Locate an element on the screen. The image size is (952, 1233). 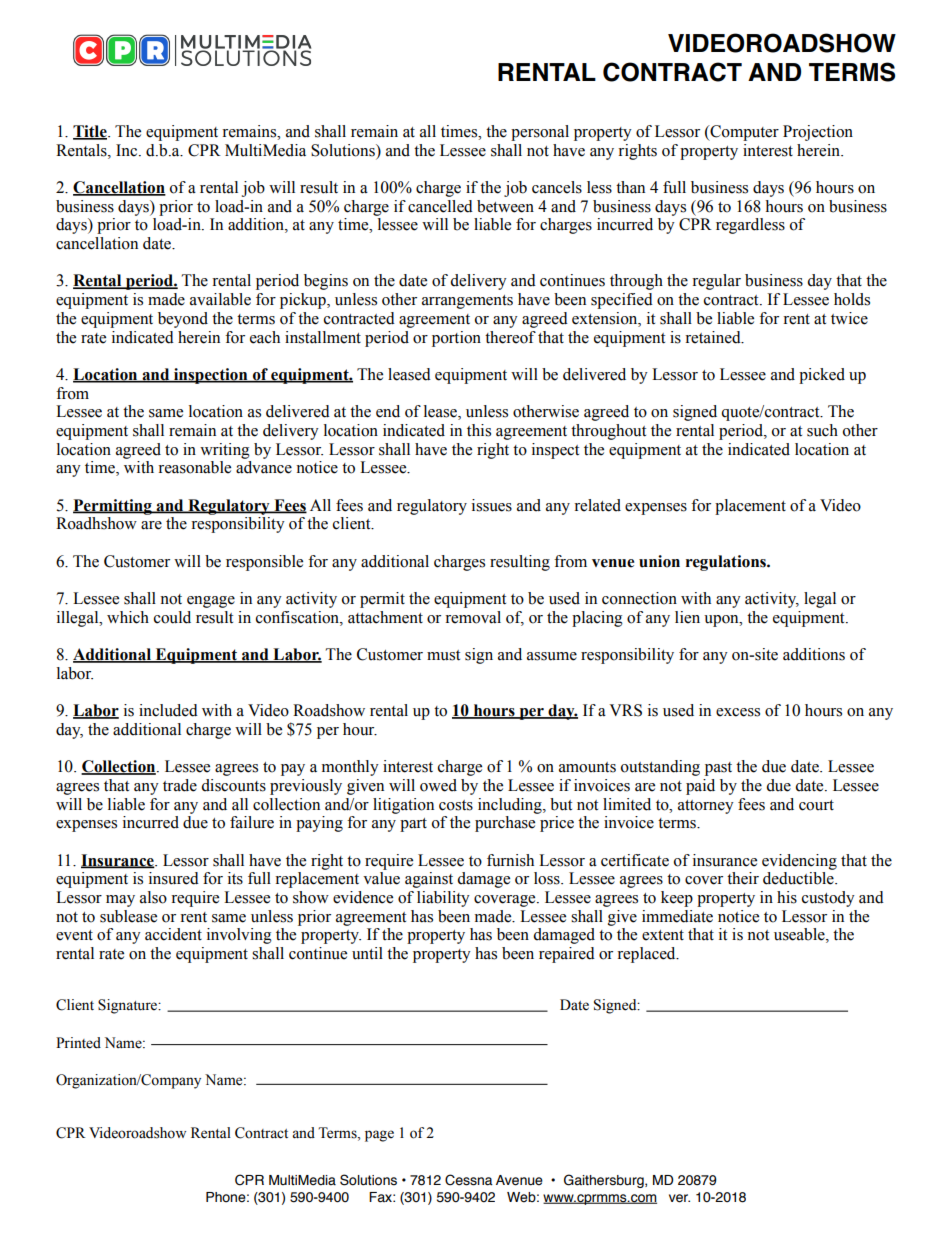
trade is located at coordinates (180, 785).
